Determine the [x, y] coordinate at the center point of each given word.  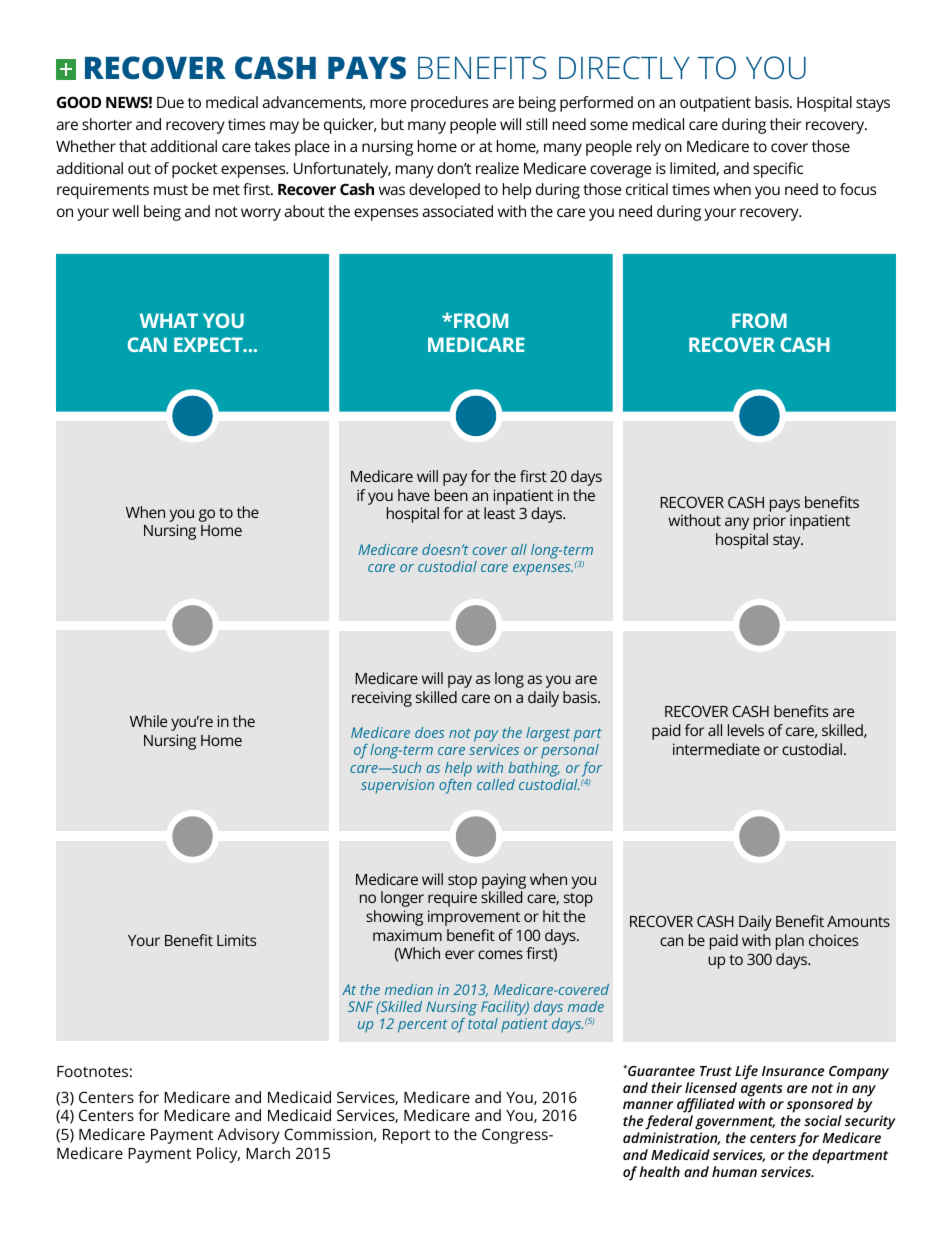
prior [770, 522]
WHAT [169, 320]
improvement [474, 918]
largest [548, 734]
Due [170, 102]
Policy [218, 1155]
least [499, 513]
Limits [236, 940]
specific [778, 170]
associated [457, 211]
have [414, 495]
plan [790, 942]
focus [858, 189]
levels [746, 730]
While [148, 721]
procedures [449, 104]
